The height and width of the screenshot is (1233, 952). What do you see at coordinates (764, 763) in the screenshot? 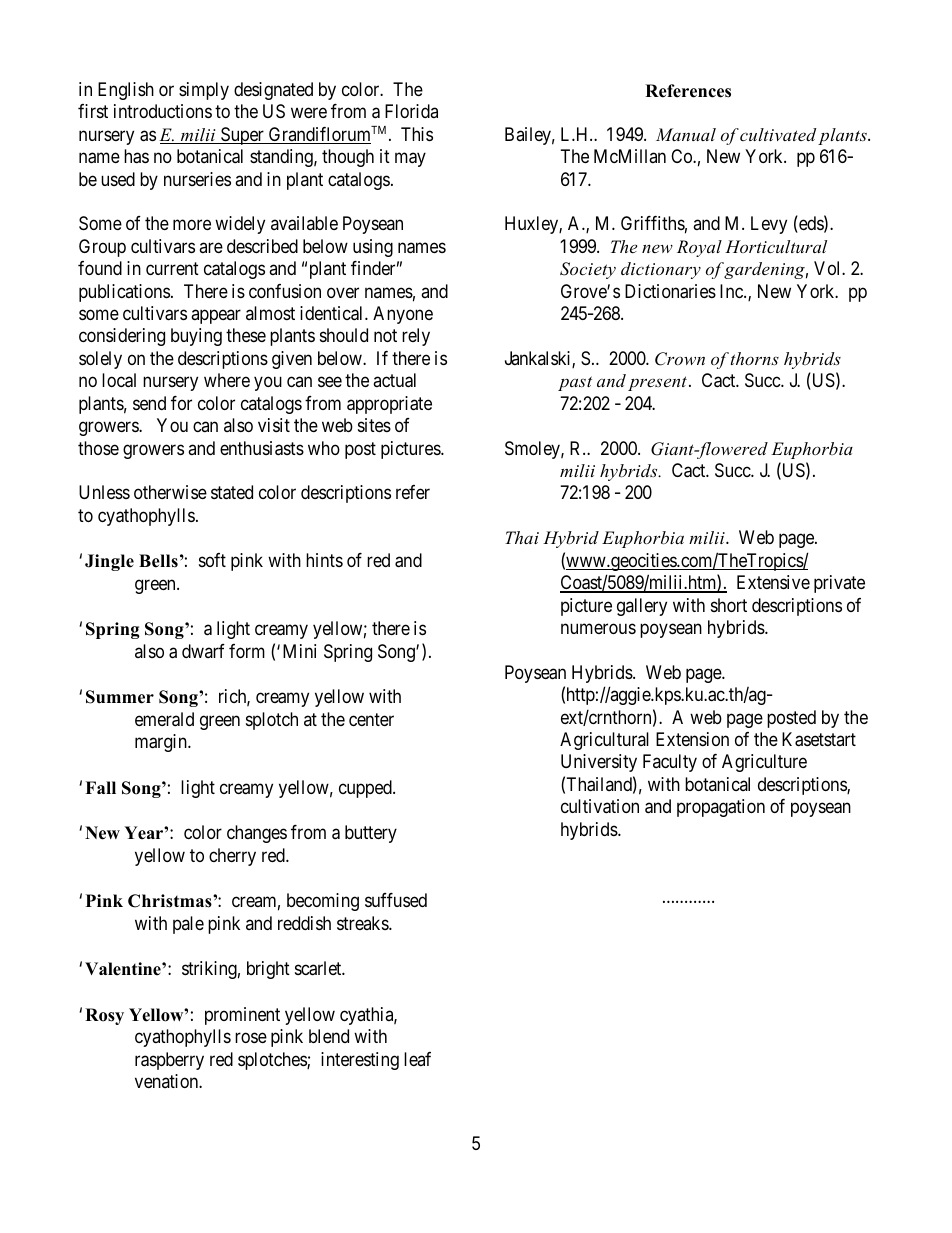
I see `Agriculture` at bounding box center [764, 763].
